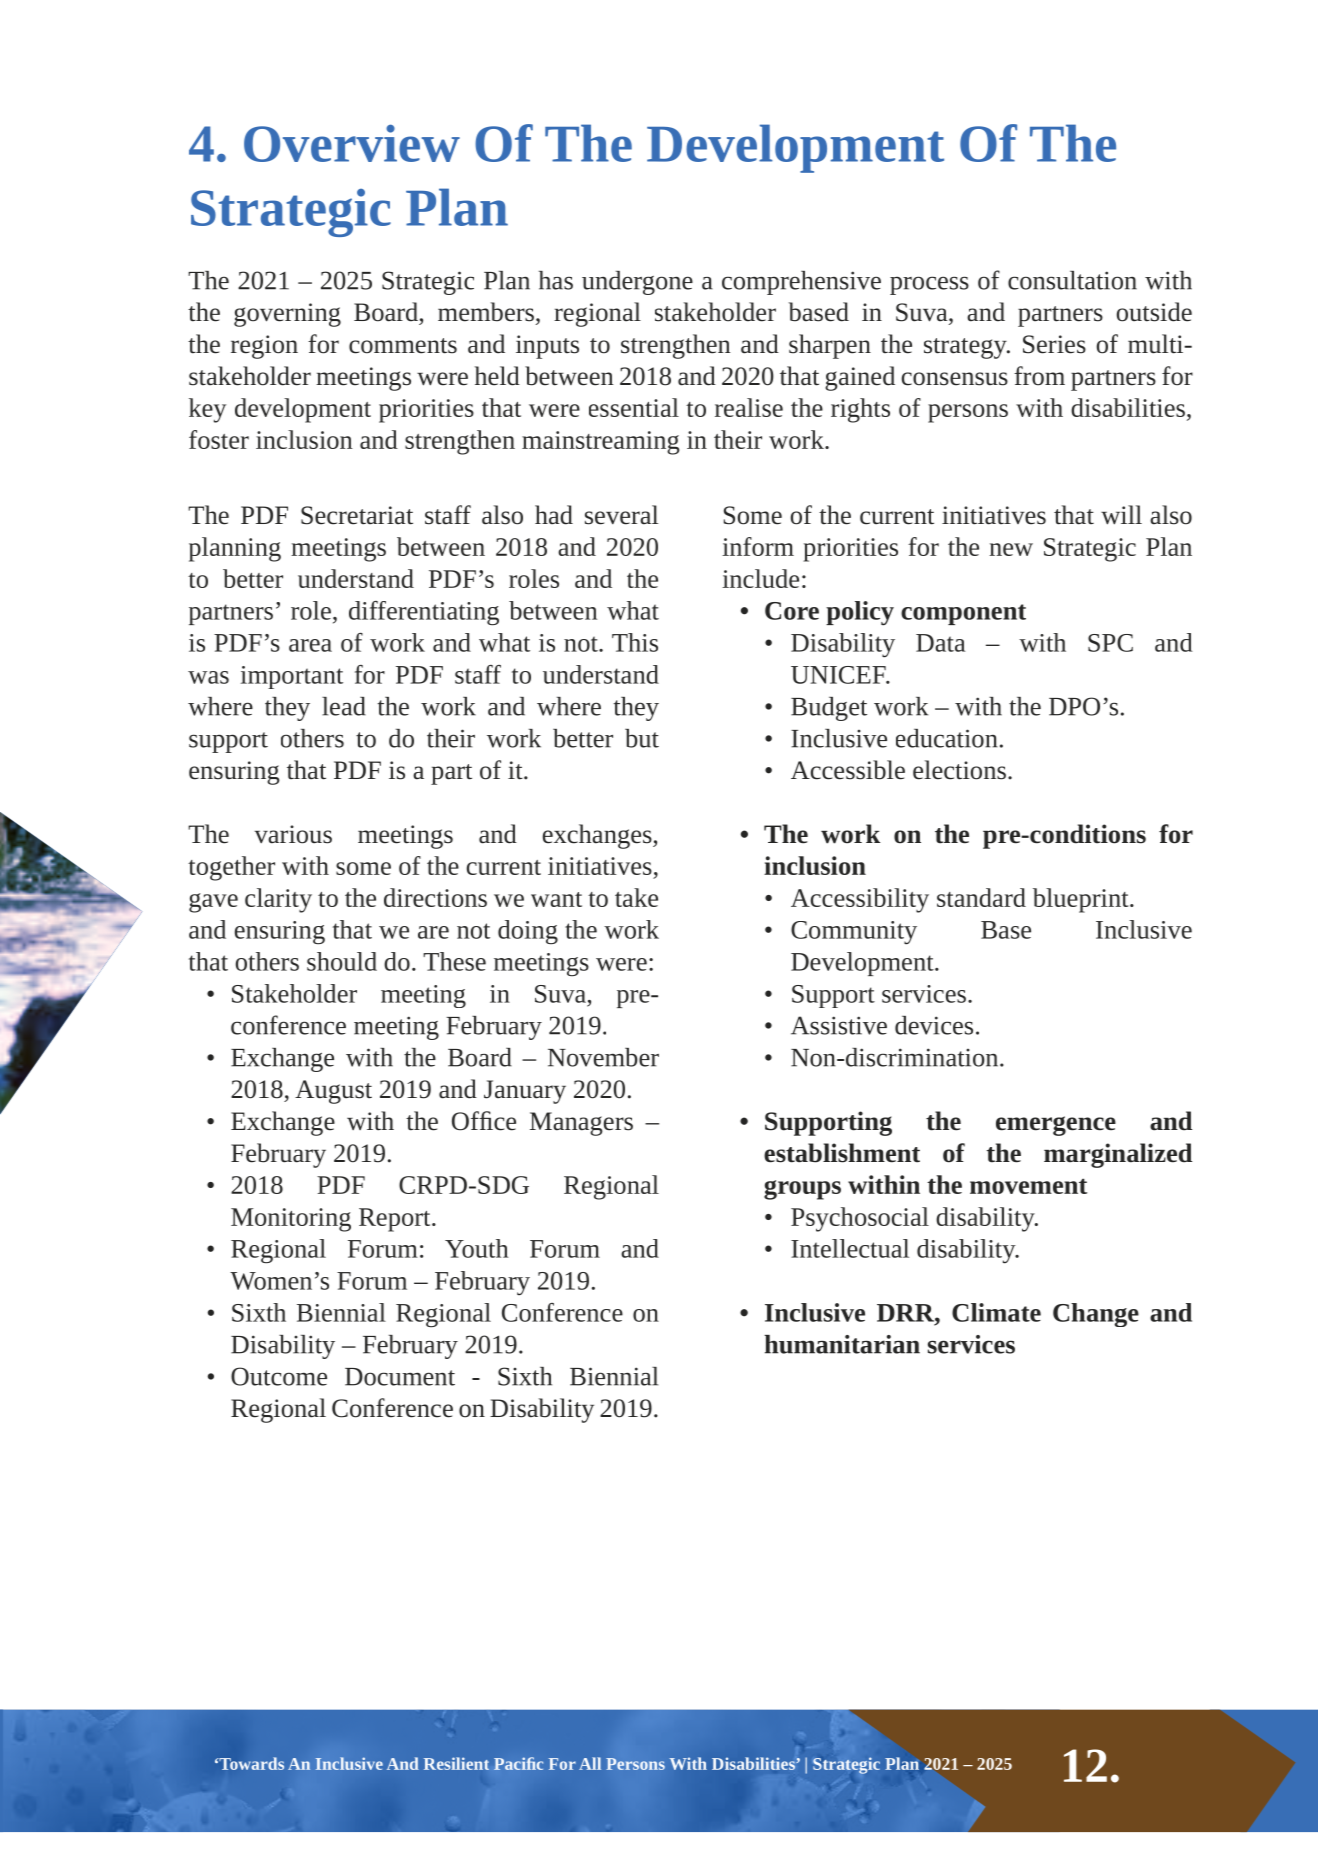 This screenshot has height=1865, width=1318. I want to click on undergone, so click(637, 283).
